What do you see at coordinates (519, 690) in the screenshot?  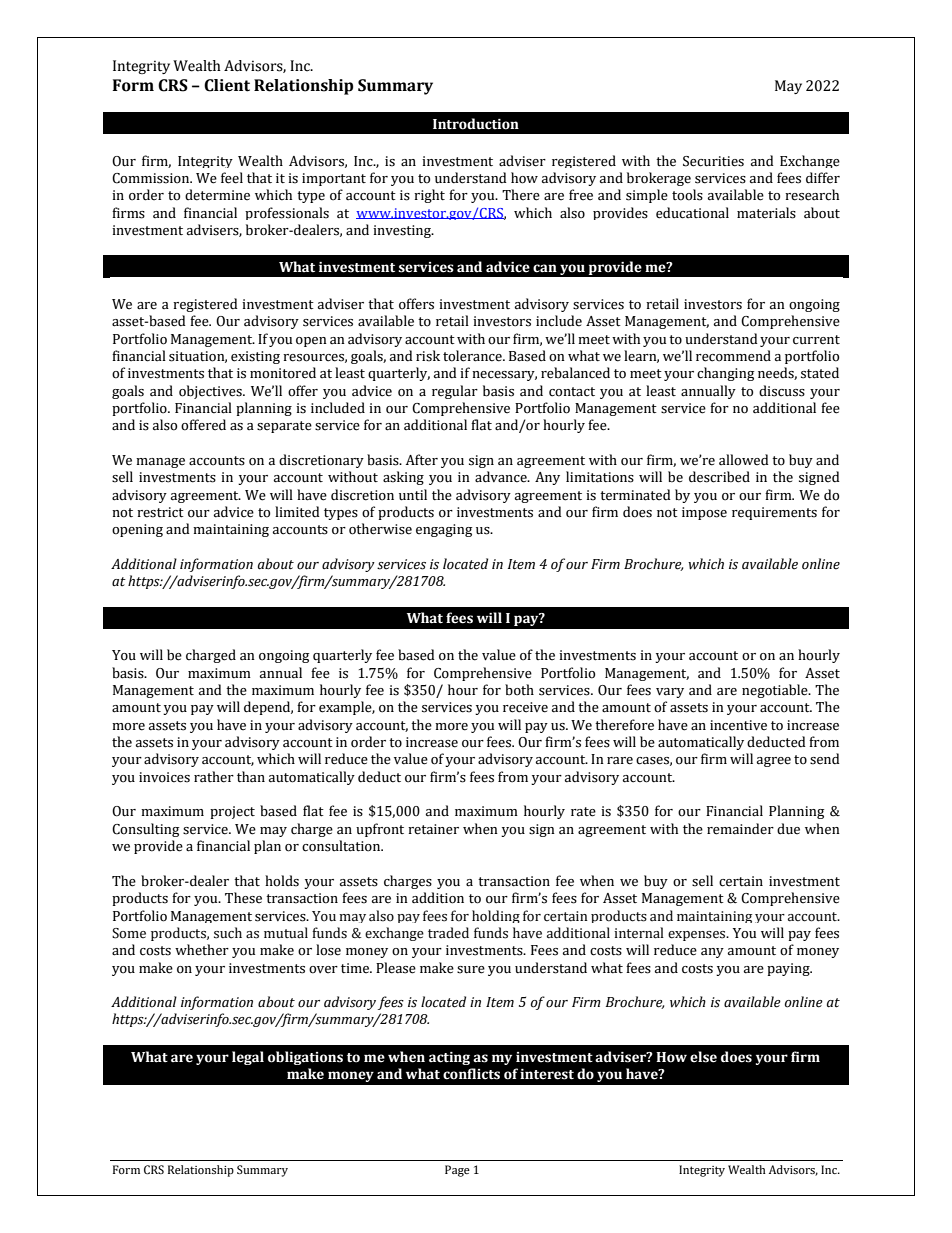 I see `both` at bounding box center [519, 690].
